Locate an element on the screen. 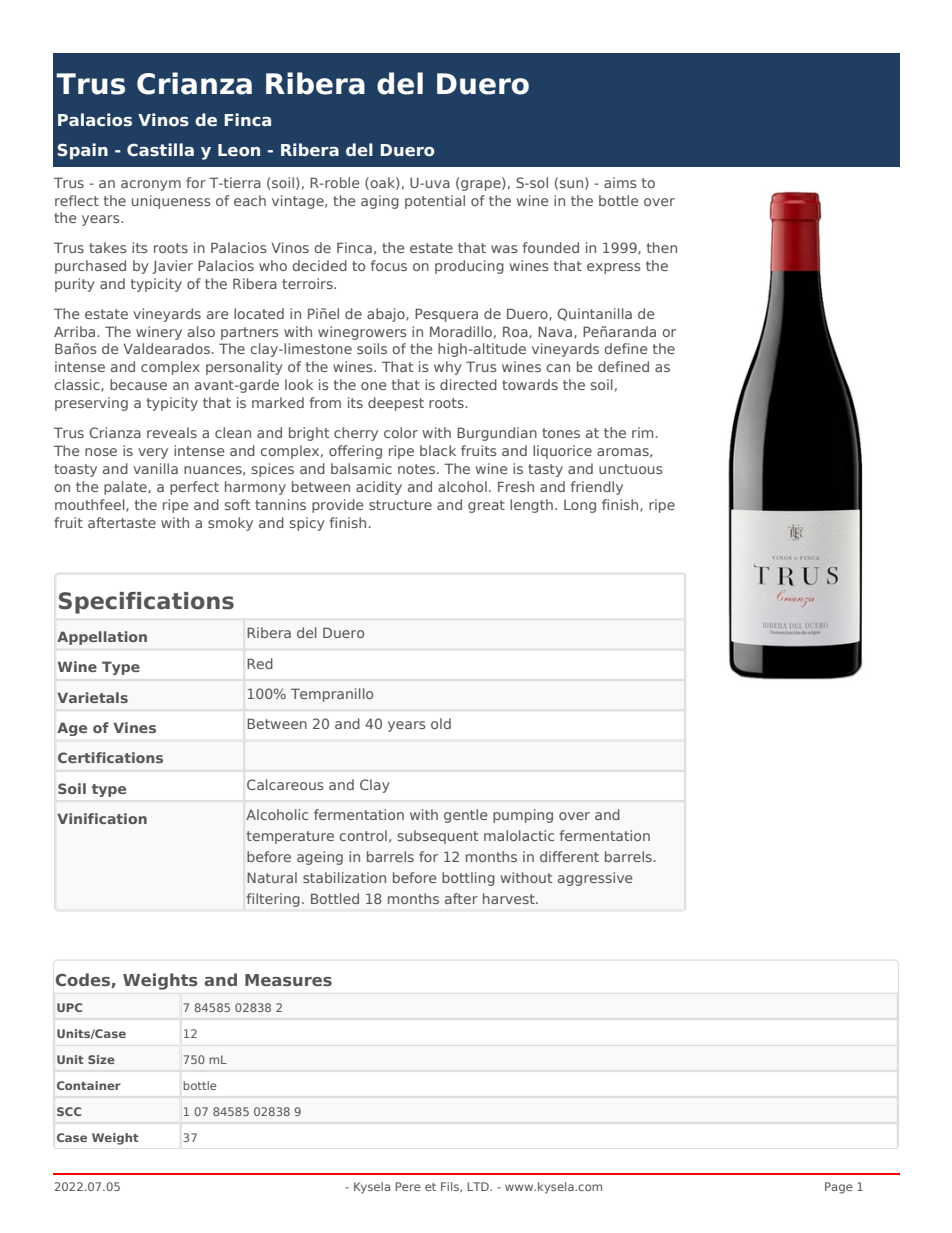  SCC is located at coordinates (69, 1111).
